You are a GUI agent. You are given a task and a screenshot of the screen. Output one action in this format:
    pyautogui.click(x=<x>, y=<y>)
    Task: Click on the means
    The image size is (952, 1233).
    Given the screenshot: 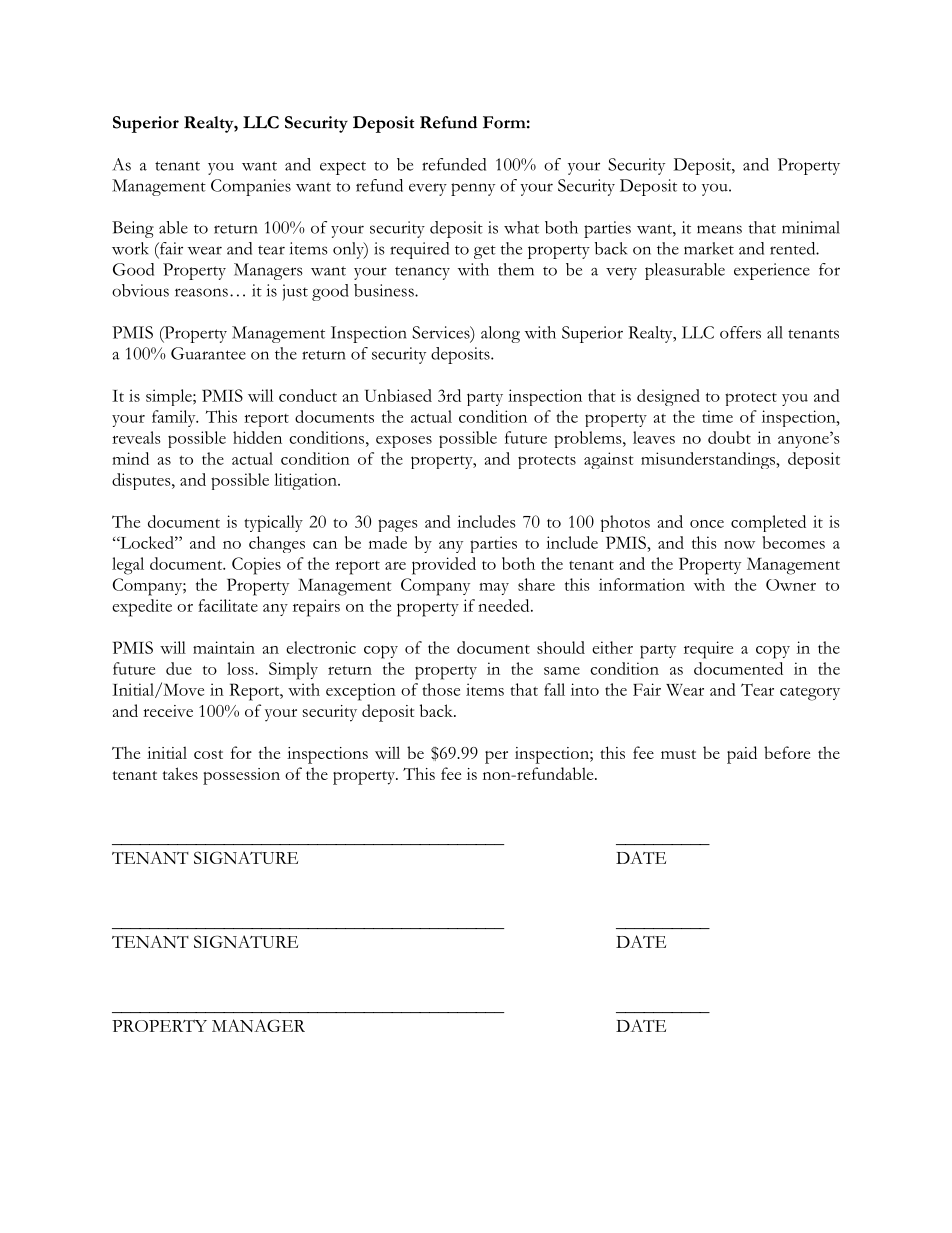 What is the action you would take?
    pyautogui.click(x=719, y=229)
